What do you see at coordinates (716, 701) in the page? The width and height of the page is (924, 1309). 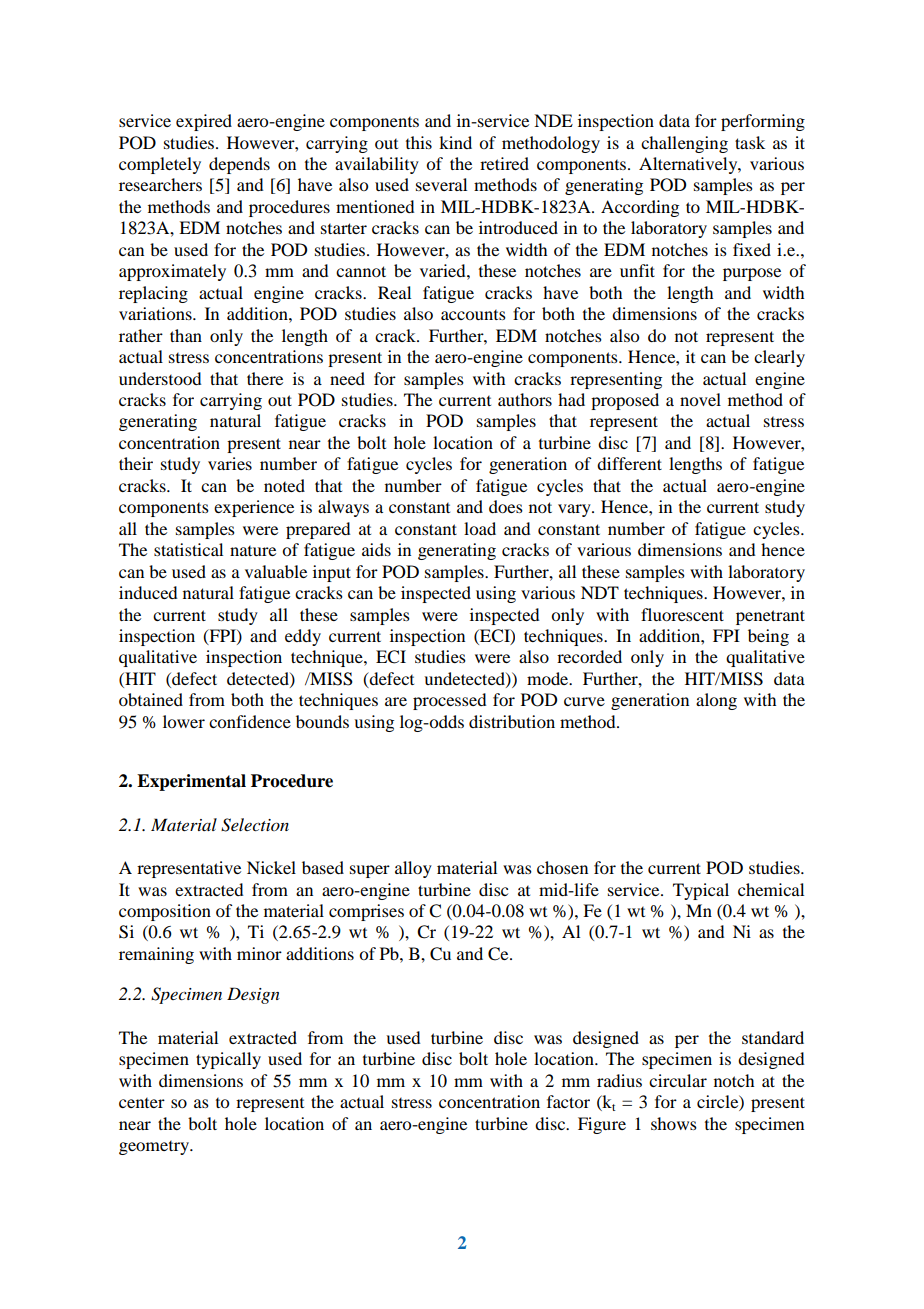 I see `along` at bounding box center [716, 701].
